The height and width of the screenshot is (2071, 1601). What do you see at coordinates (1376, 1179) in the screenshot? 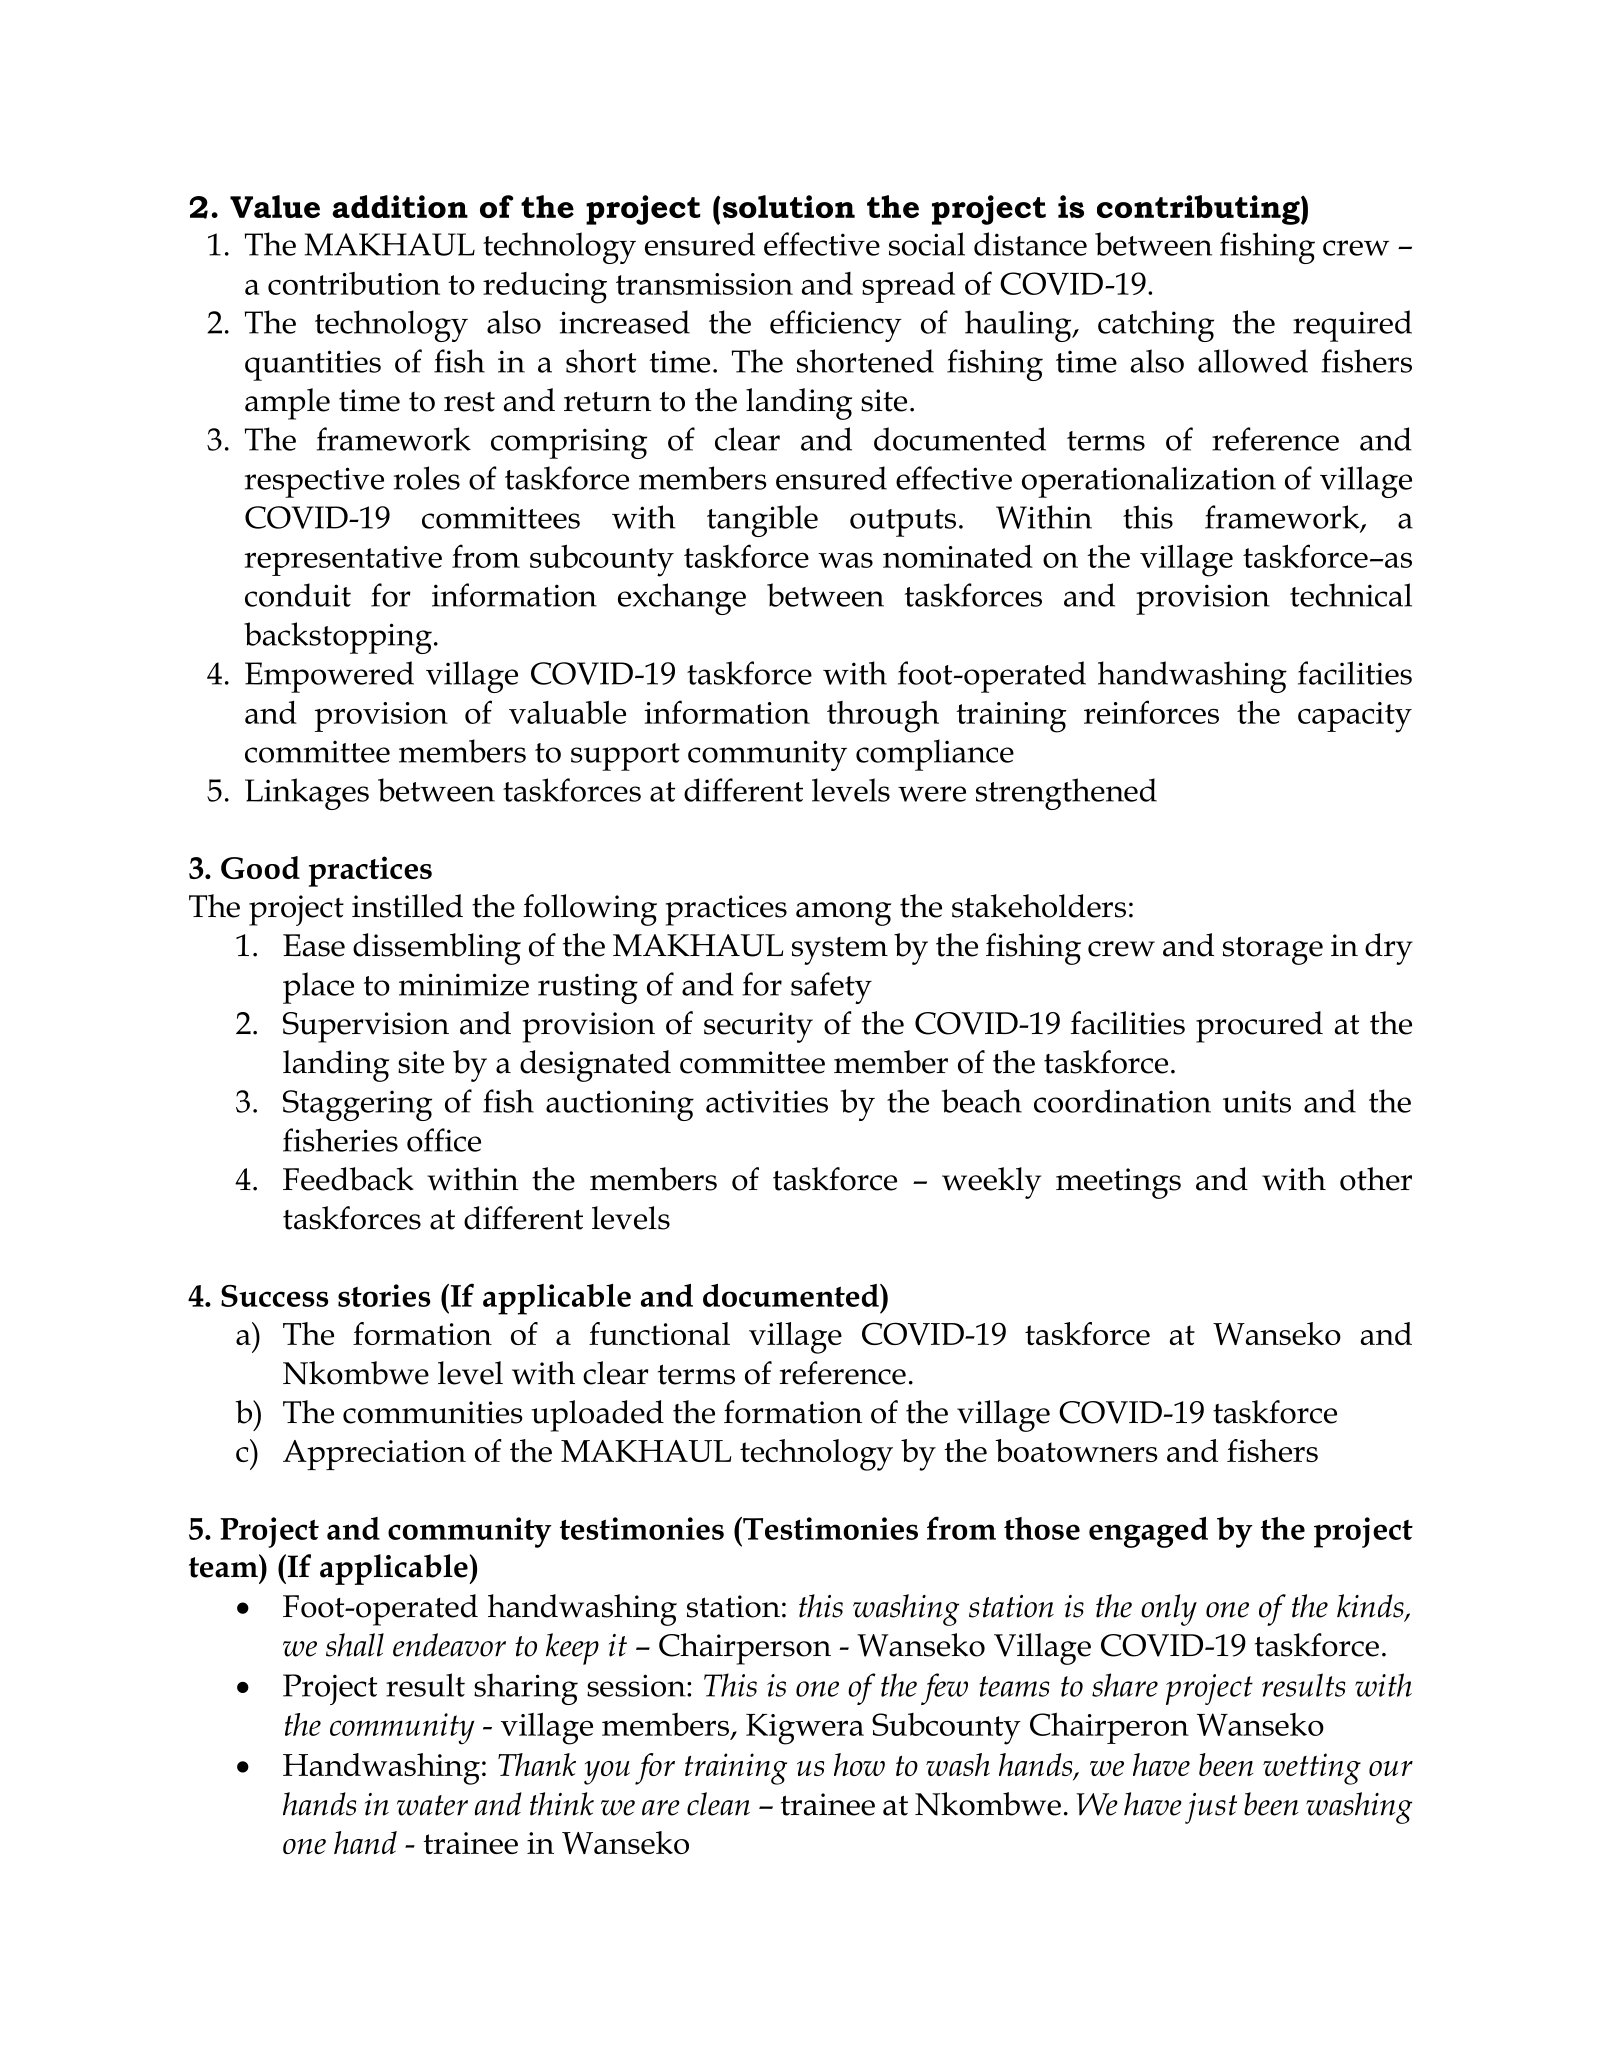
I see `other` at bounding box center [1376, 1179].
